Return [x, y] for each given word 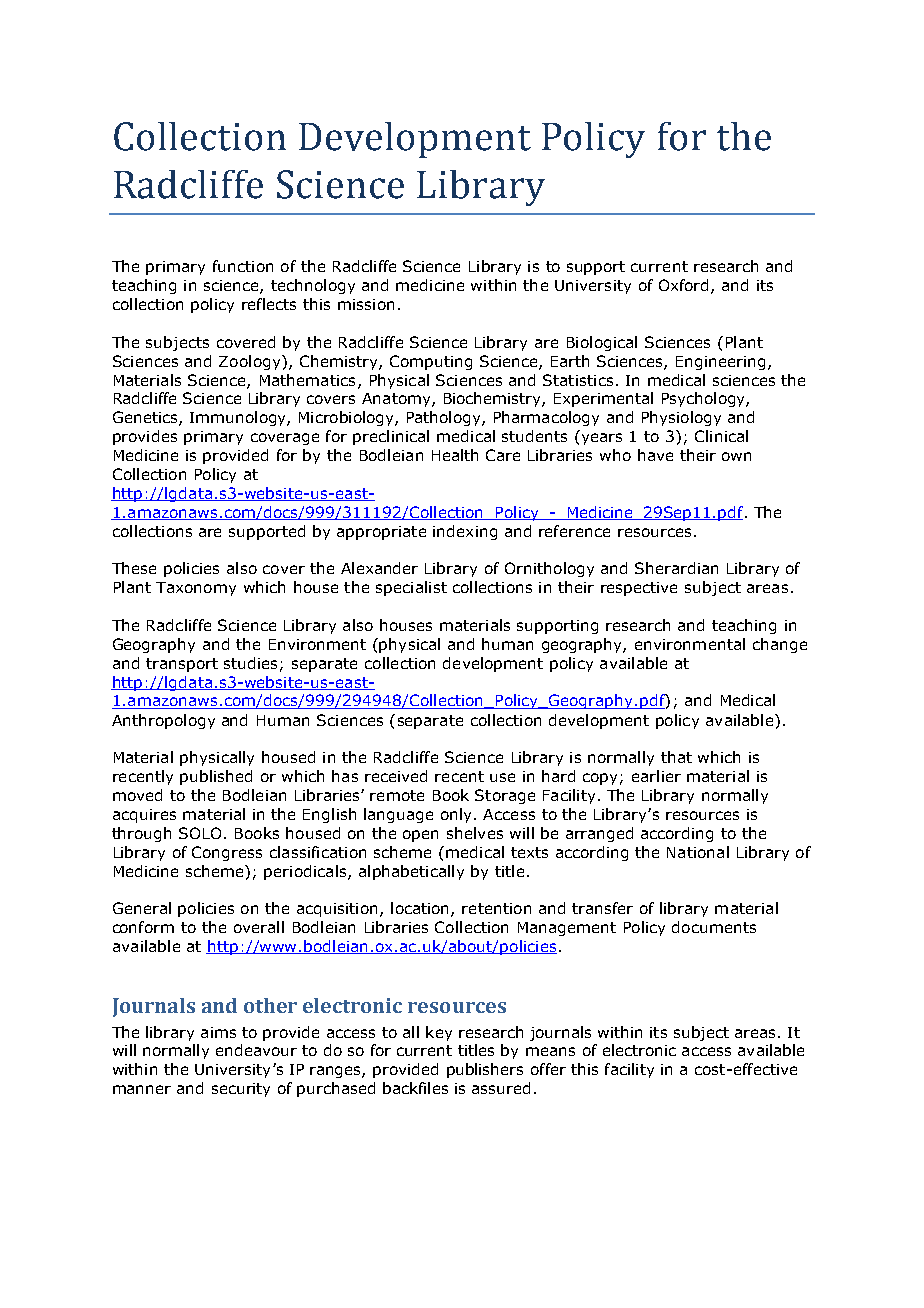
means [550, 1051]
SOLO [200, 833]
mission [366, 304]
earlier [656, 776]
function [243, 266]
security [241, 1090]
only [458, 815]
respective [639, 589]
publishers [485, 1070]
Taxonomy [196, 589]
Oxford [685, 286]
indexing [465, 532]
